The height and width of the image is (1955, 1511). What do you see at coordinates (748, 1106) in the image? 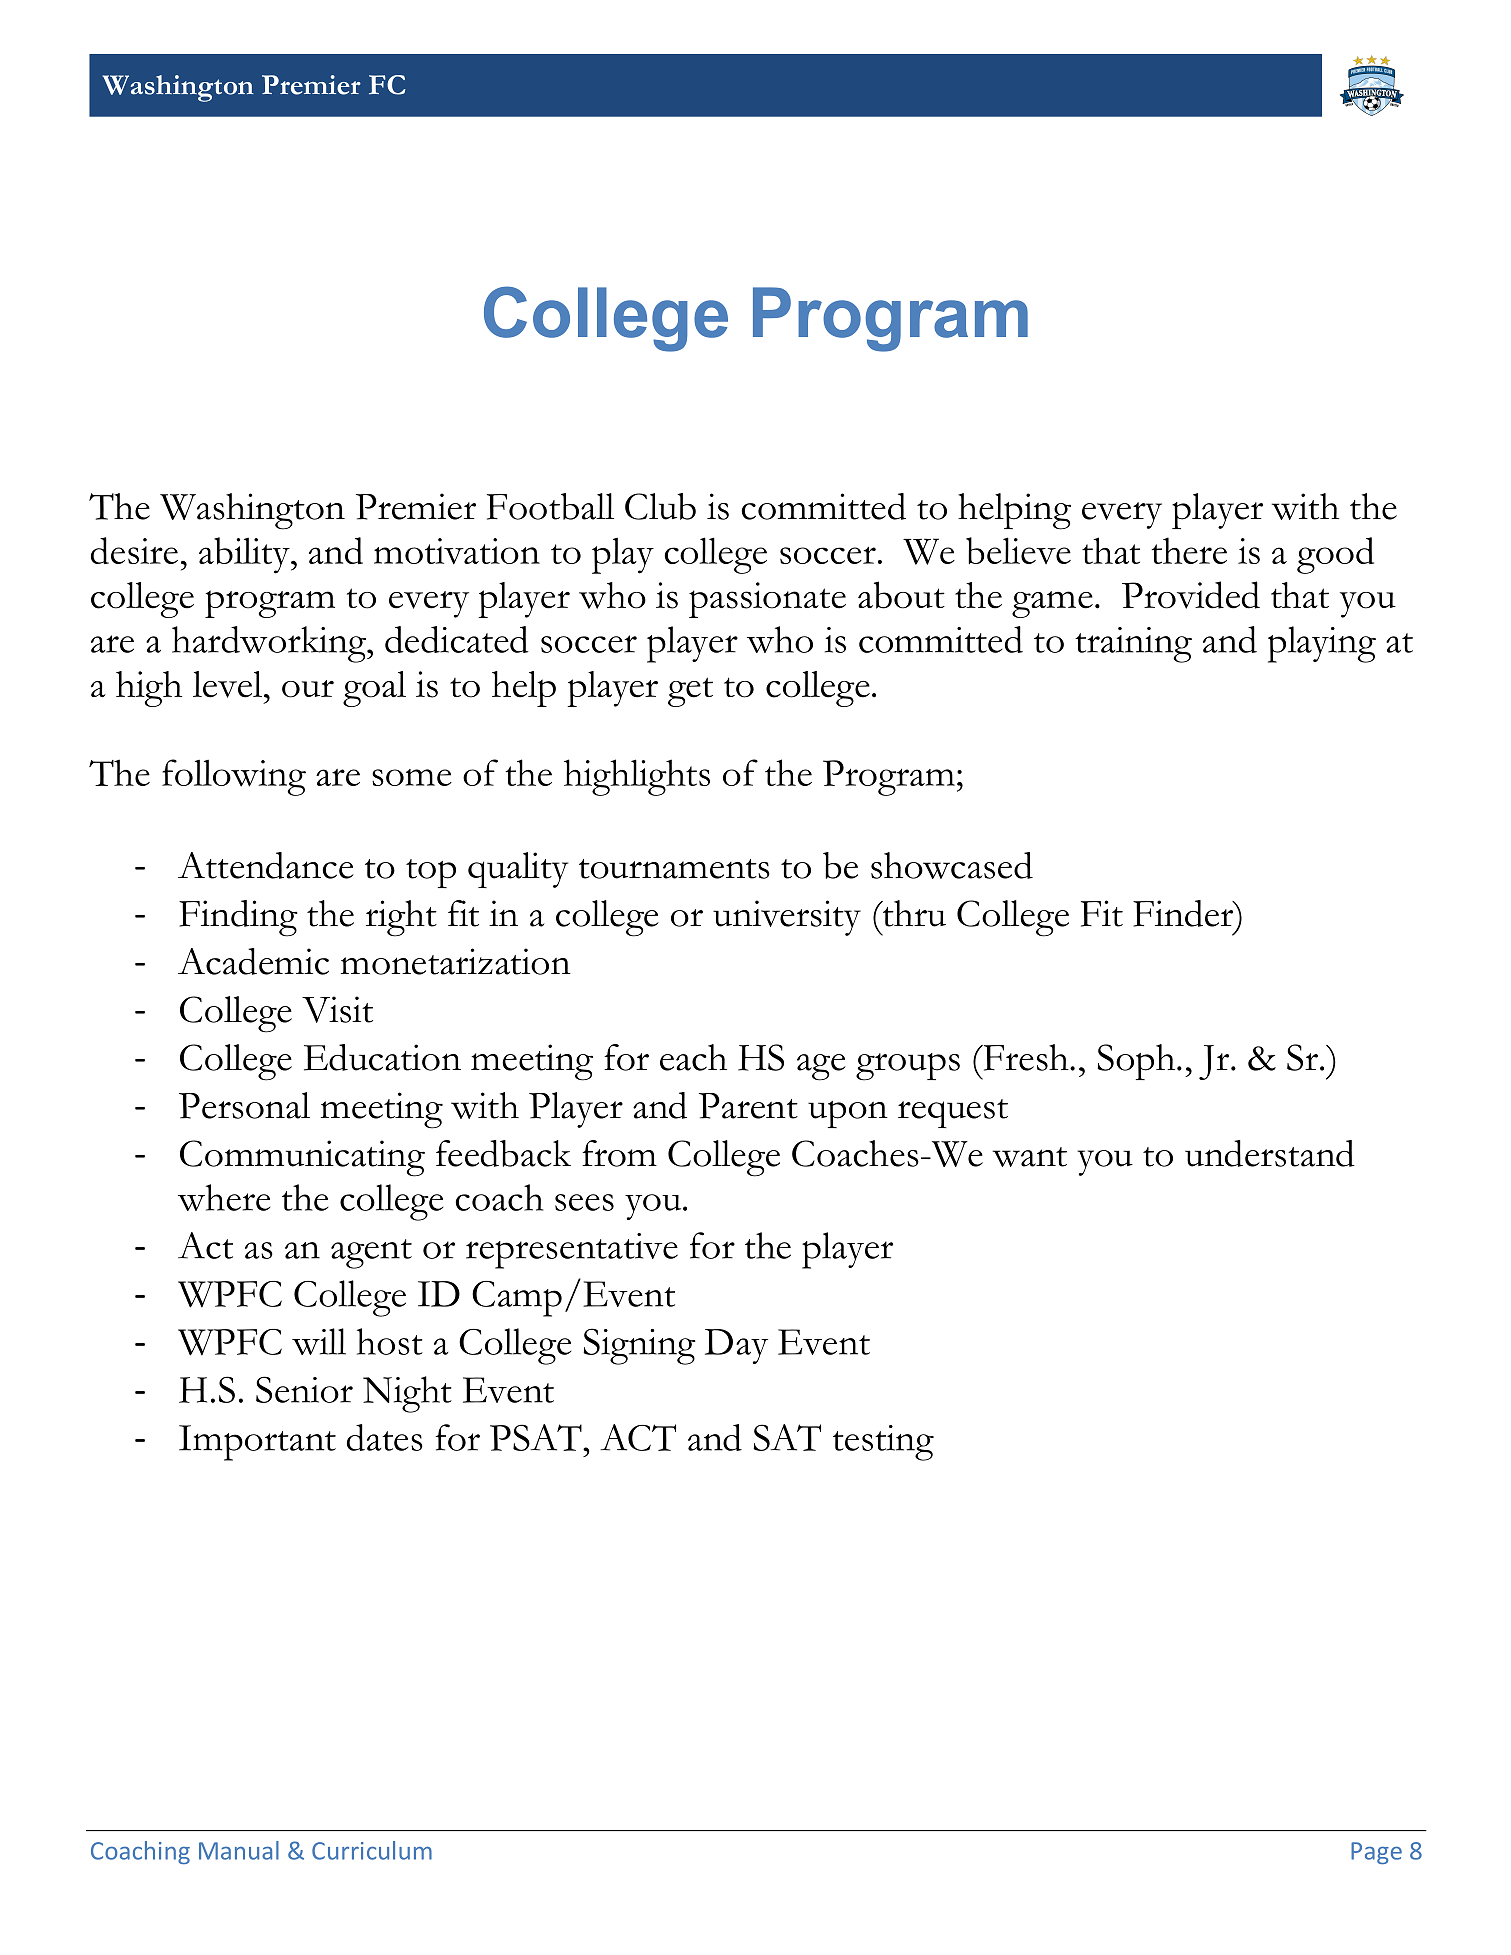
I see `Parent` at bounding box center [748, 1106].
